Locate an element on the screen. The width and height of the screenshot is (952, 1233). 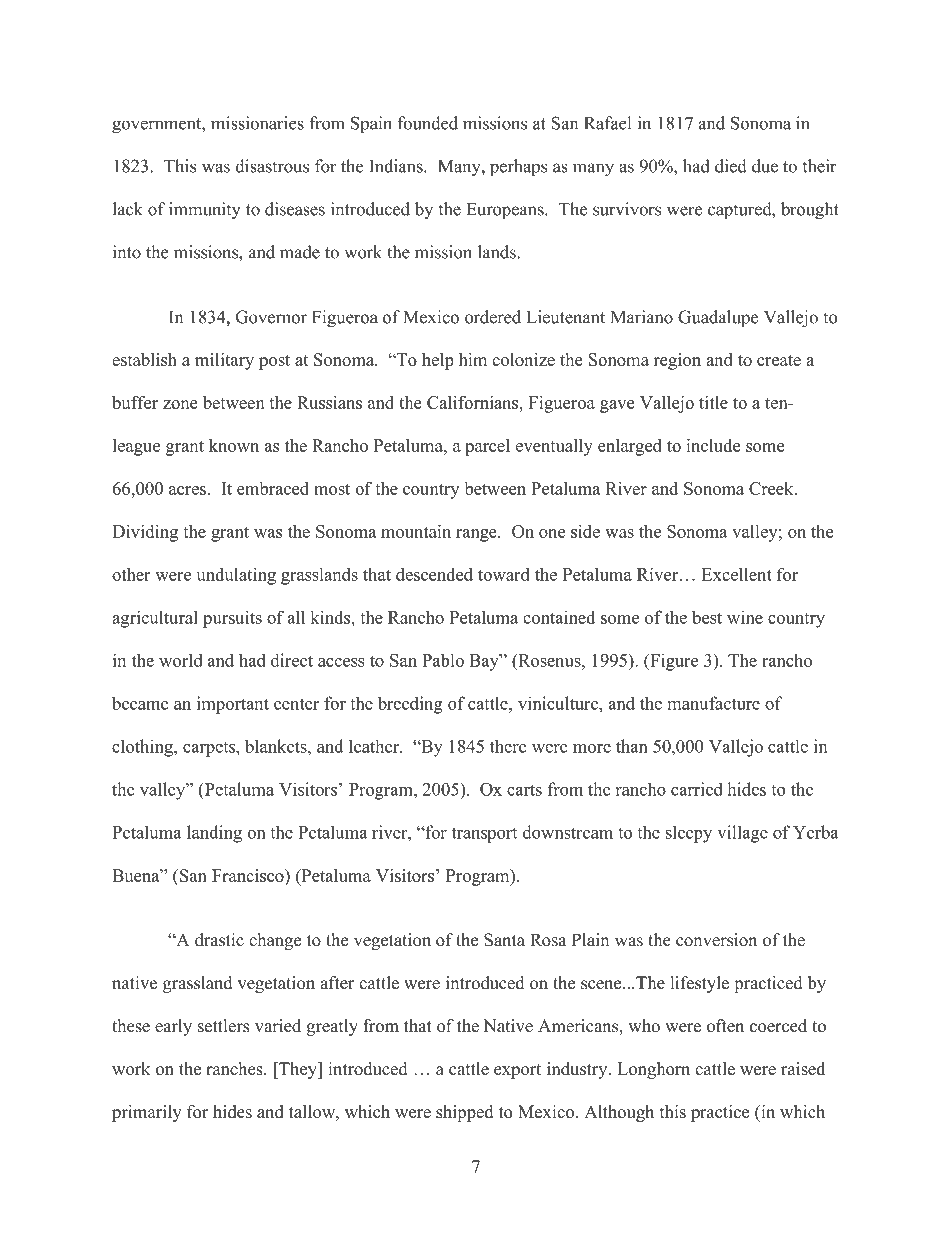
Pablo is located at coordinates (443, 660).
